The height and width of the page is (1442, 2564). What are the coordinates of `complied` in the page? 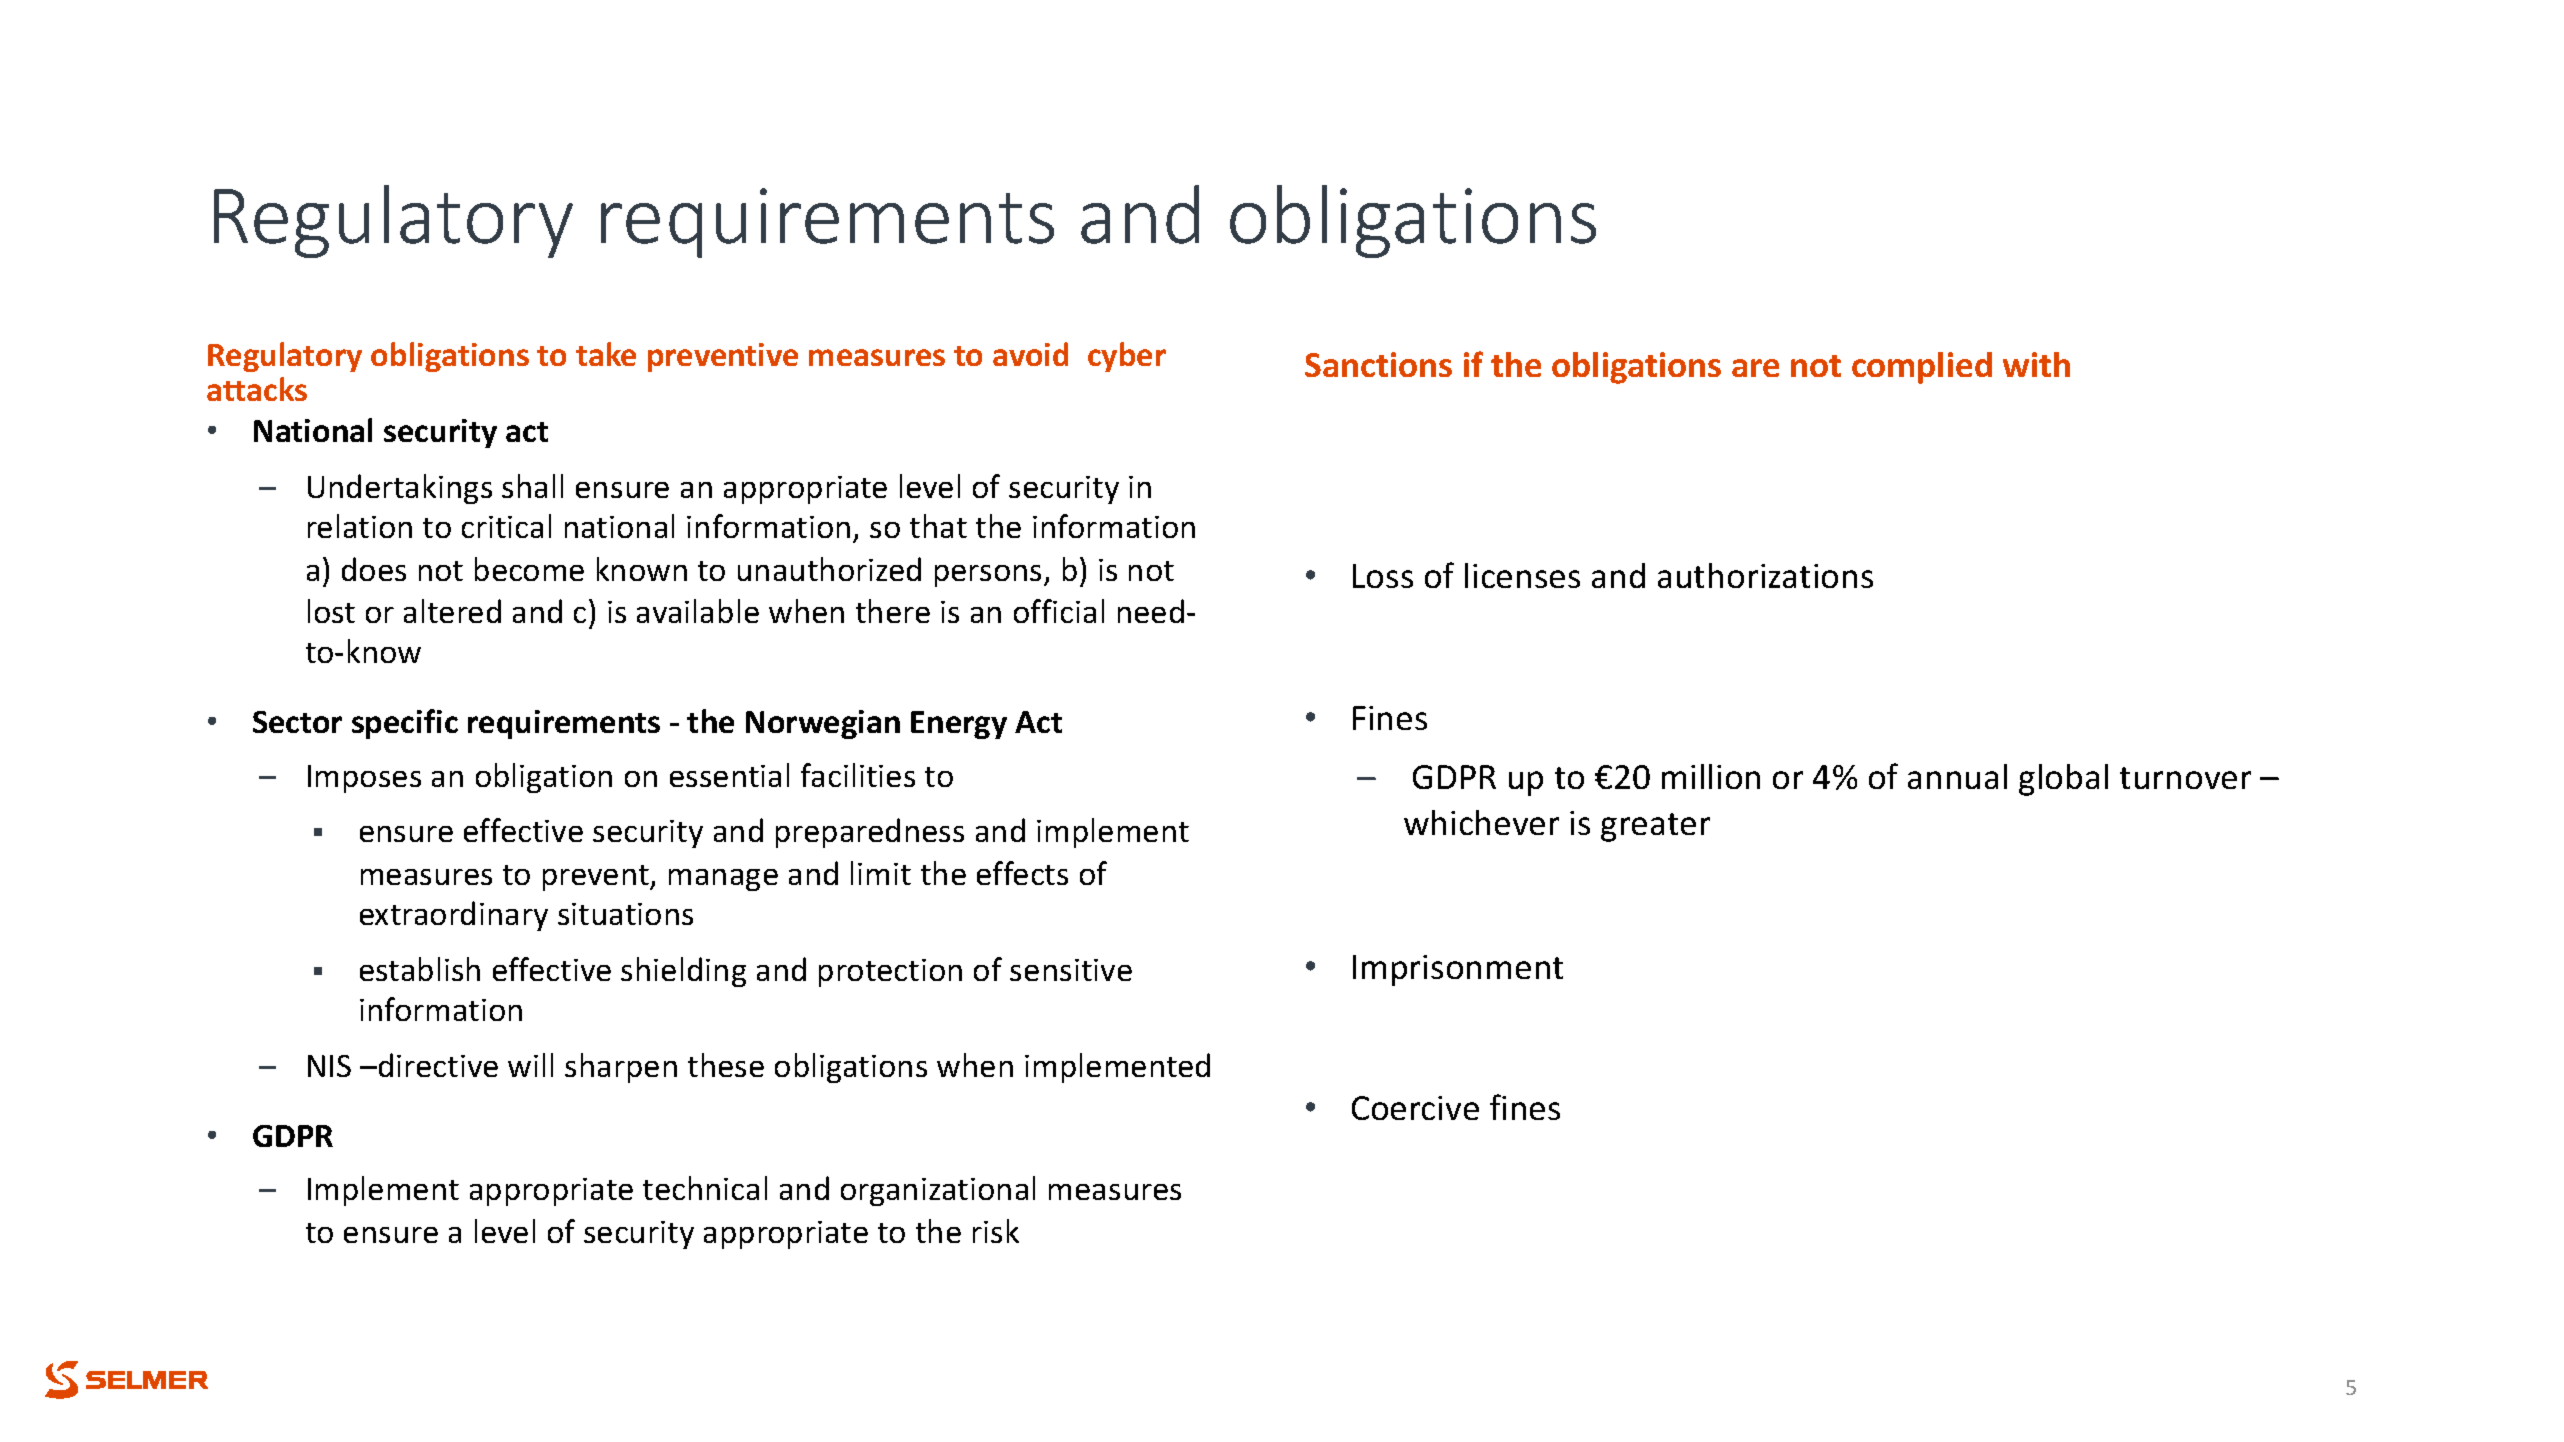 It's located at (1922, 368).
